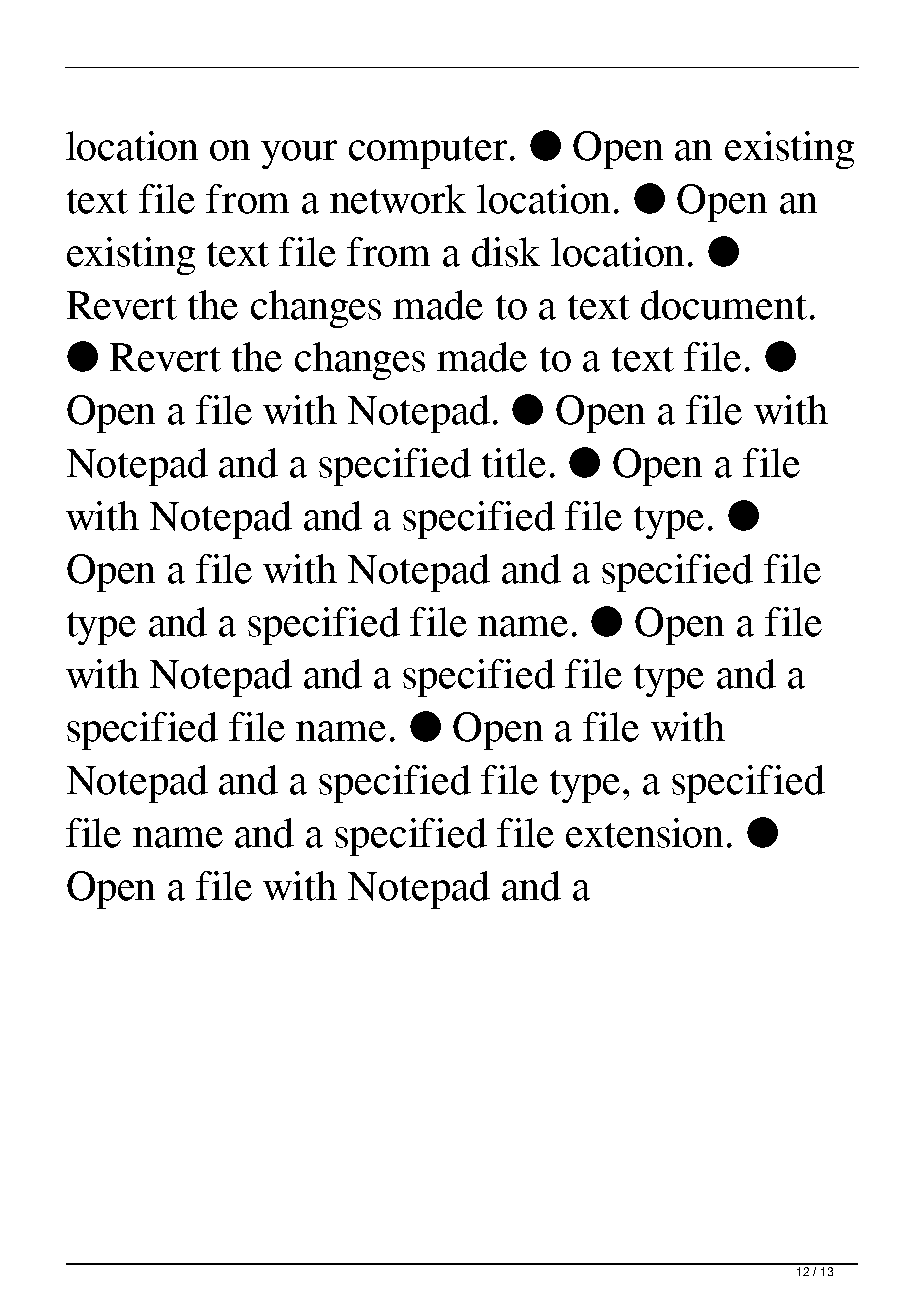 This image has height=1308, width=924. What do you see at coordinates (428, 152) in the image?
I see `computer` at bounding box center [428, 152].
